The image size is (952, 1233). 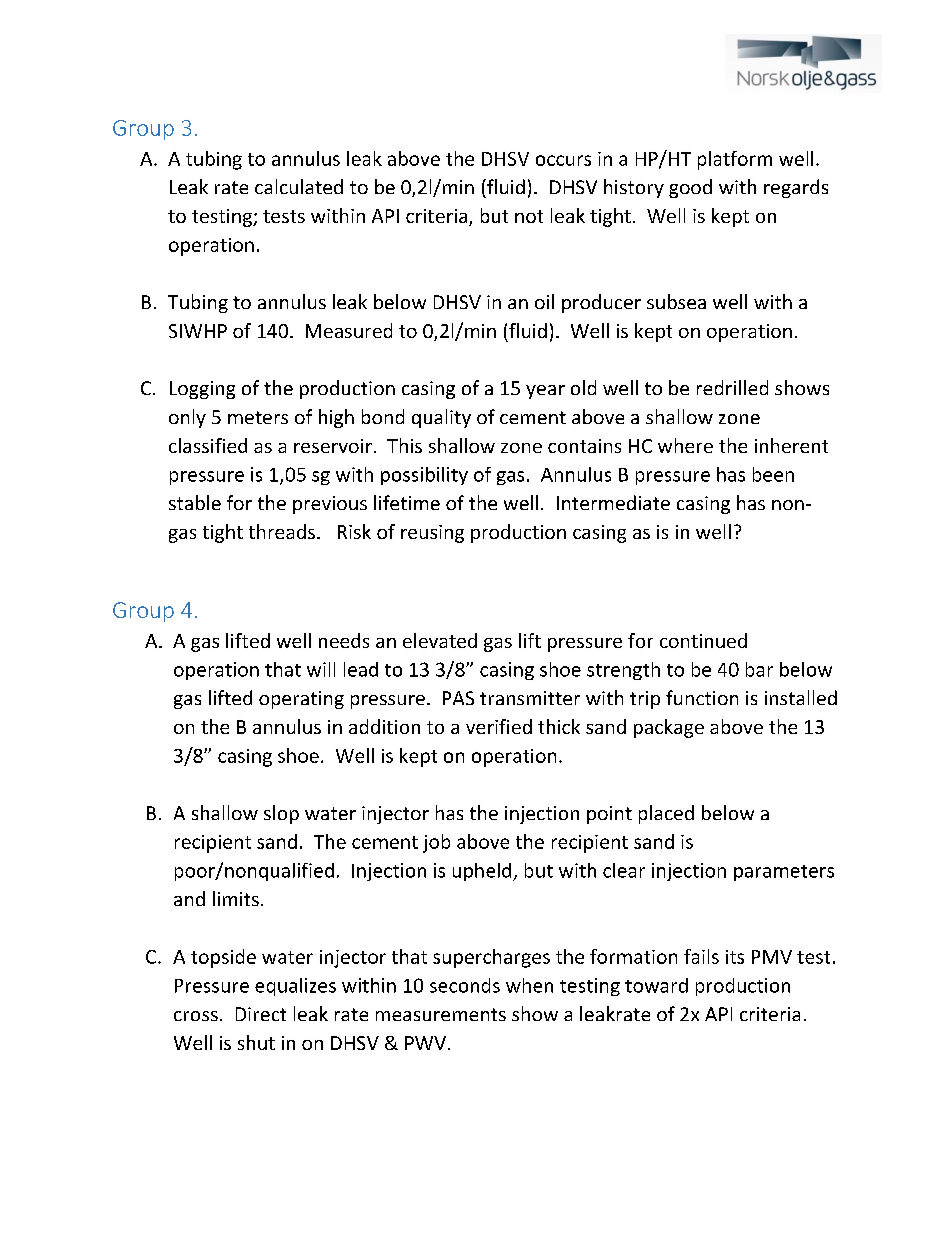 I want to click on operating, so click(x=301, y=700).
